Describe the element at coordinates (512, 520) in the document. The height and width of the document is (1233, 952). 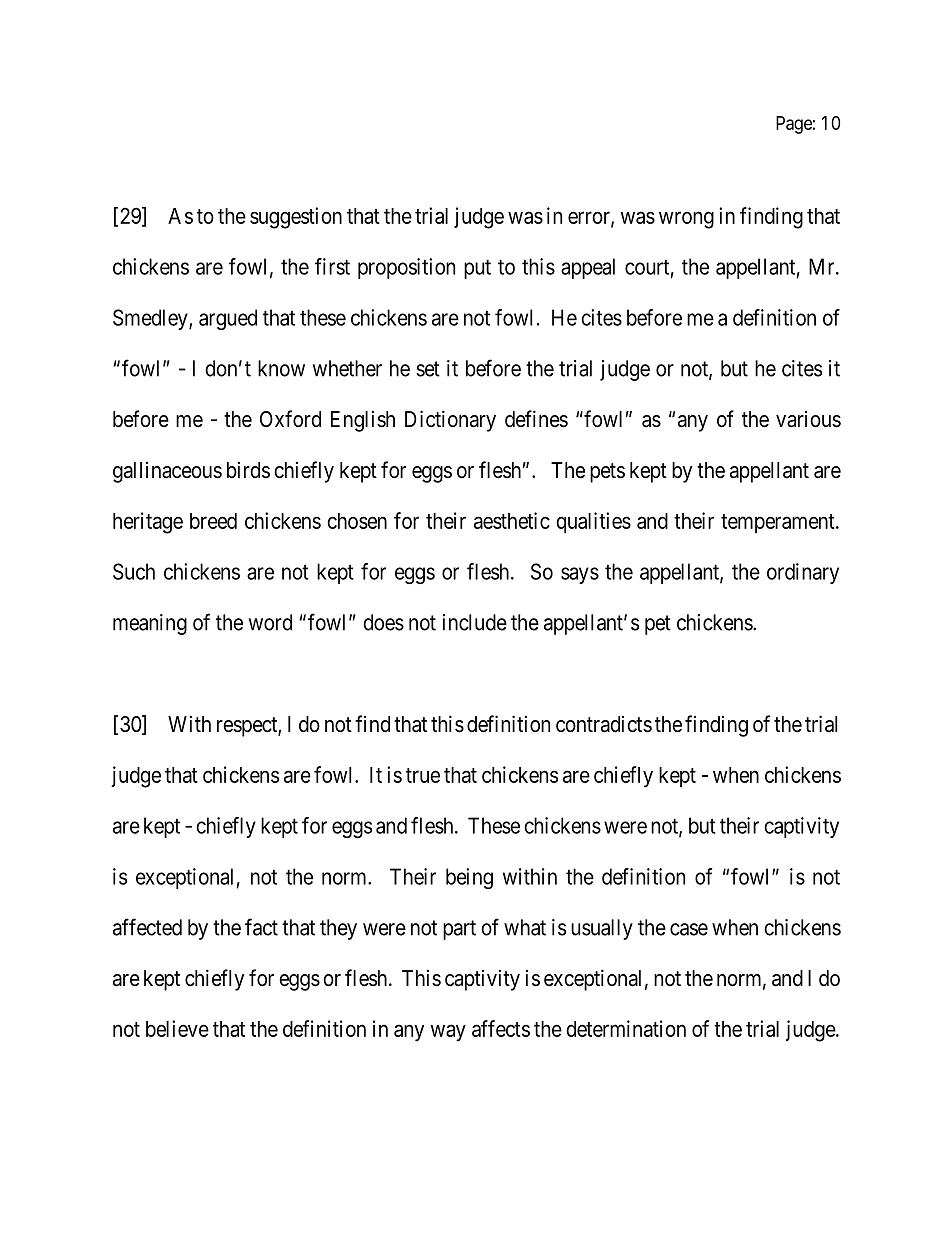
I see `aesthetic` at that location.
